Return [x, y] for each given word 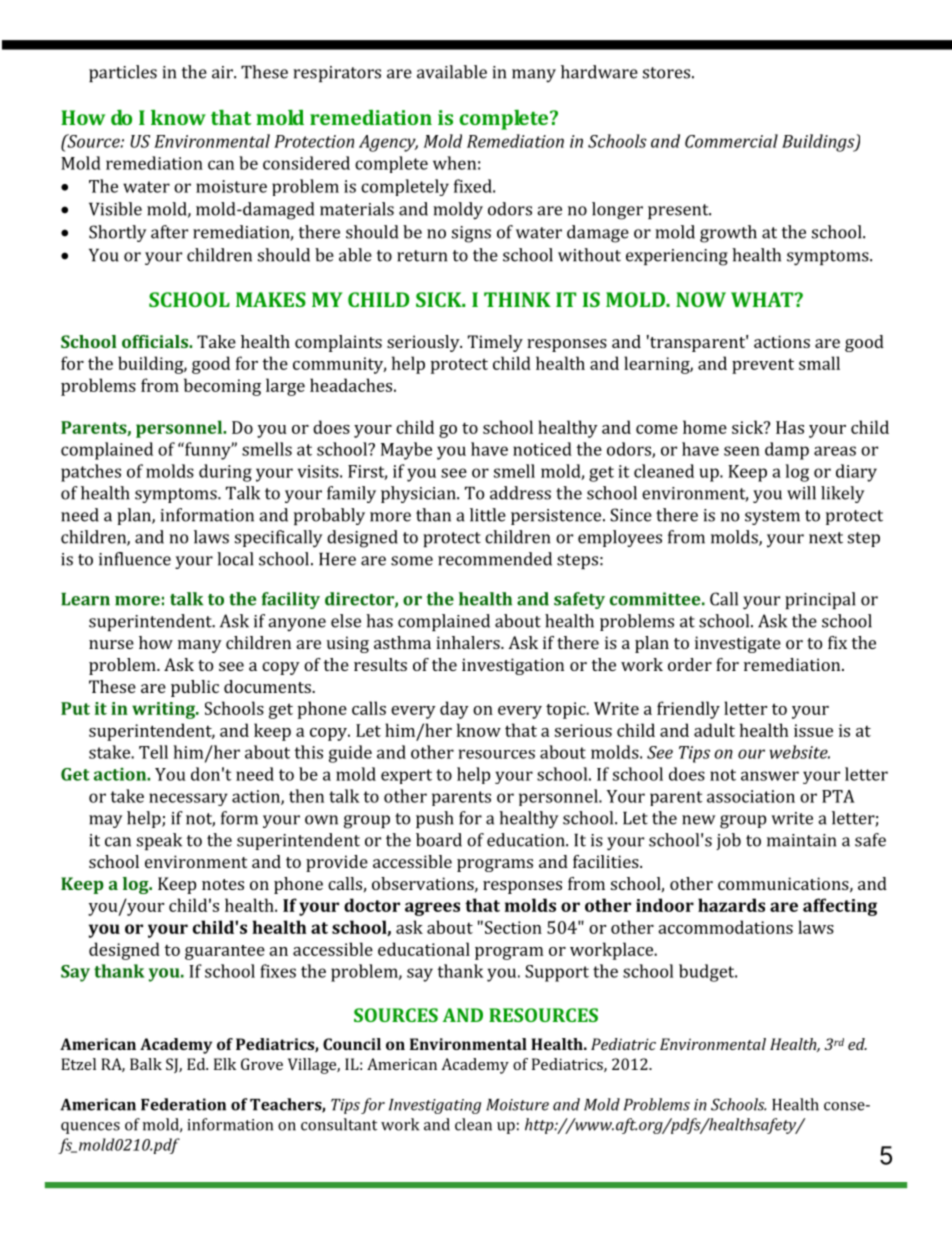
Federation [183, 1104]
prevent [763, 366]
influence [135, 559]
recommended [495, 559]
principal [820, 600]
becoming [222, 387]
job [728, 841]
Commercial [731, 141]
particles [123, 73]
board [439, 840]
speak [159, 841]
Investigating [435, 1106]
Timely [495, 343]
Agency [388, 143]
